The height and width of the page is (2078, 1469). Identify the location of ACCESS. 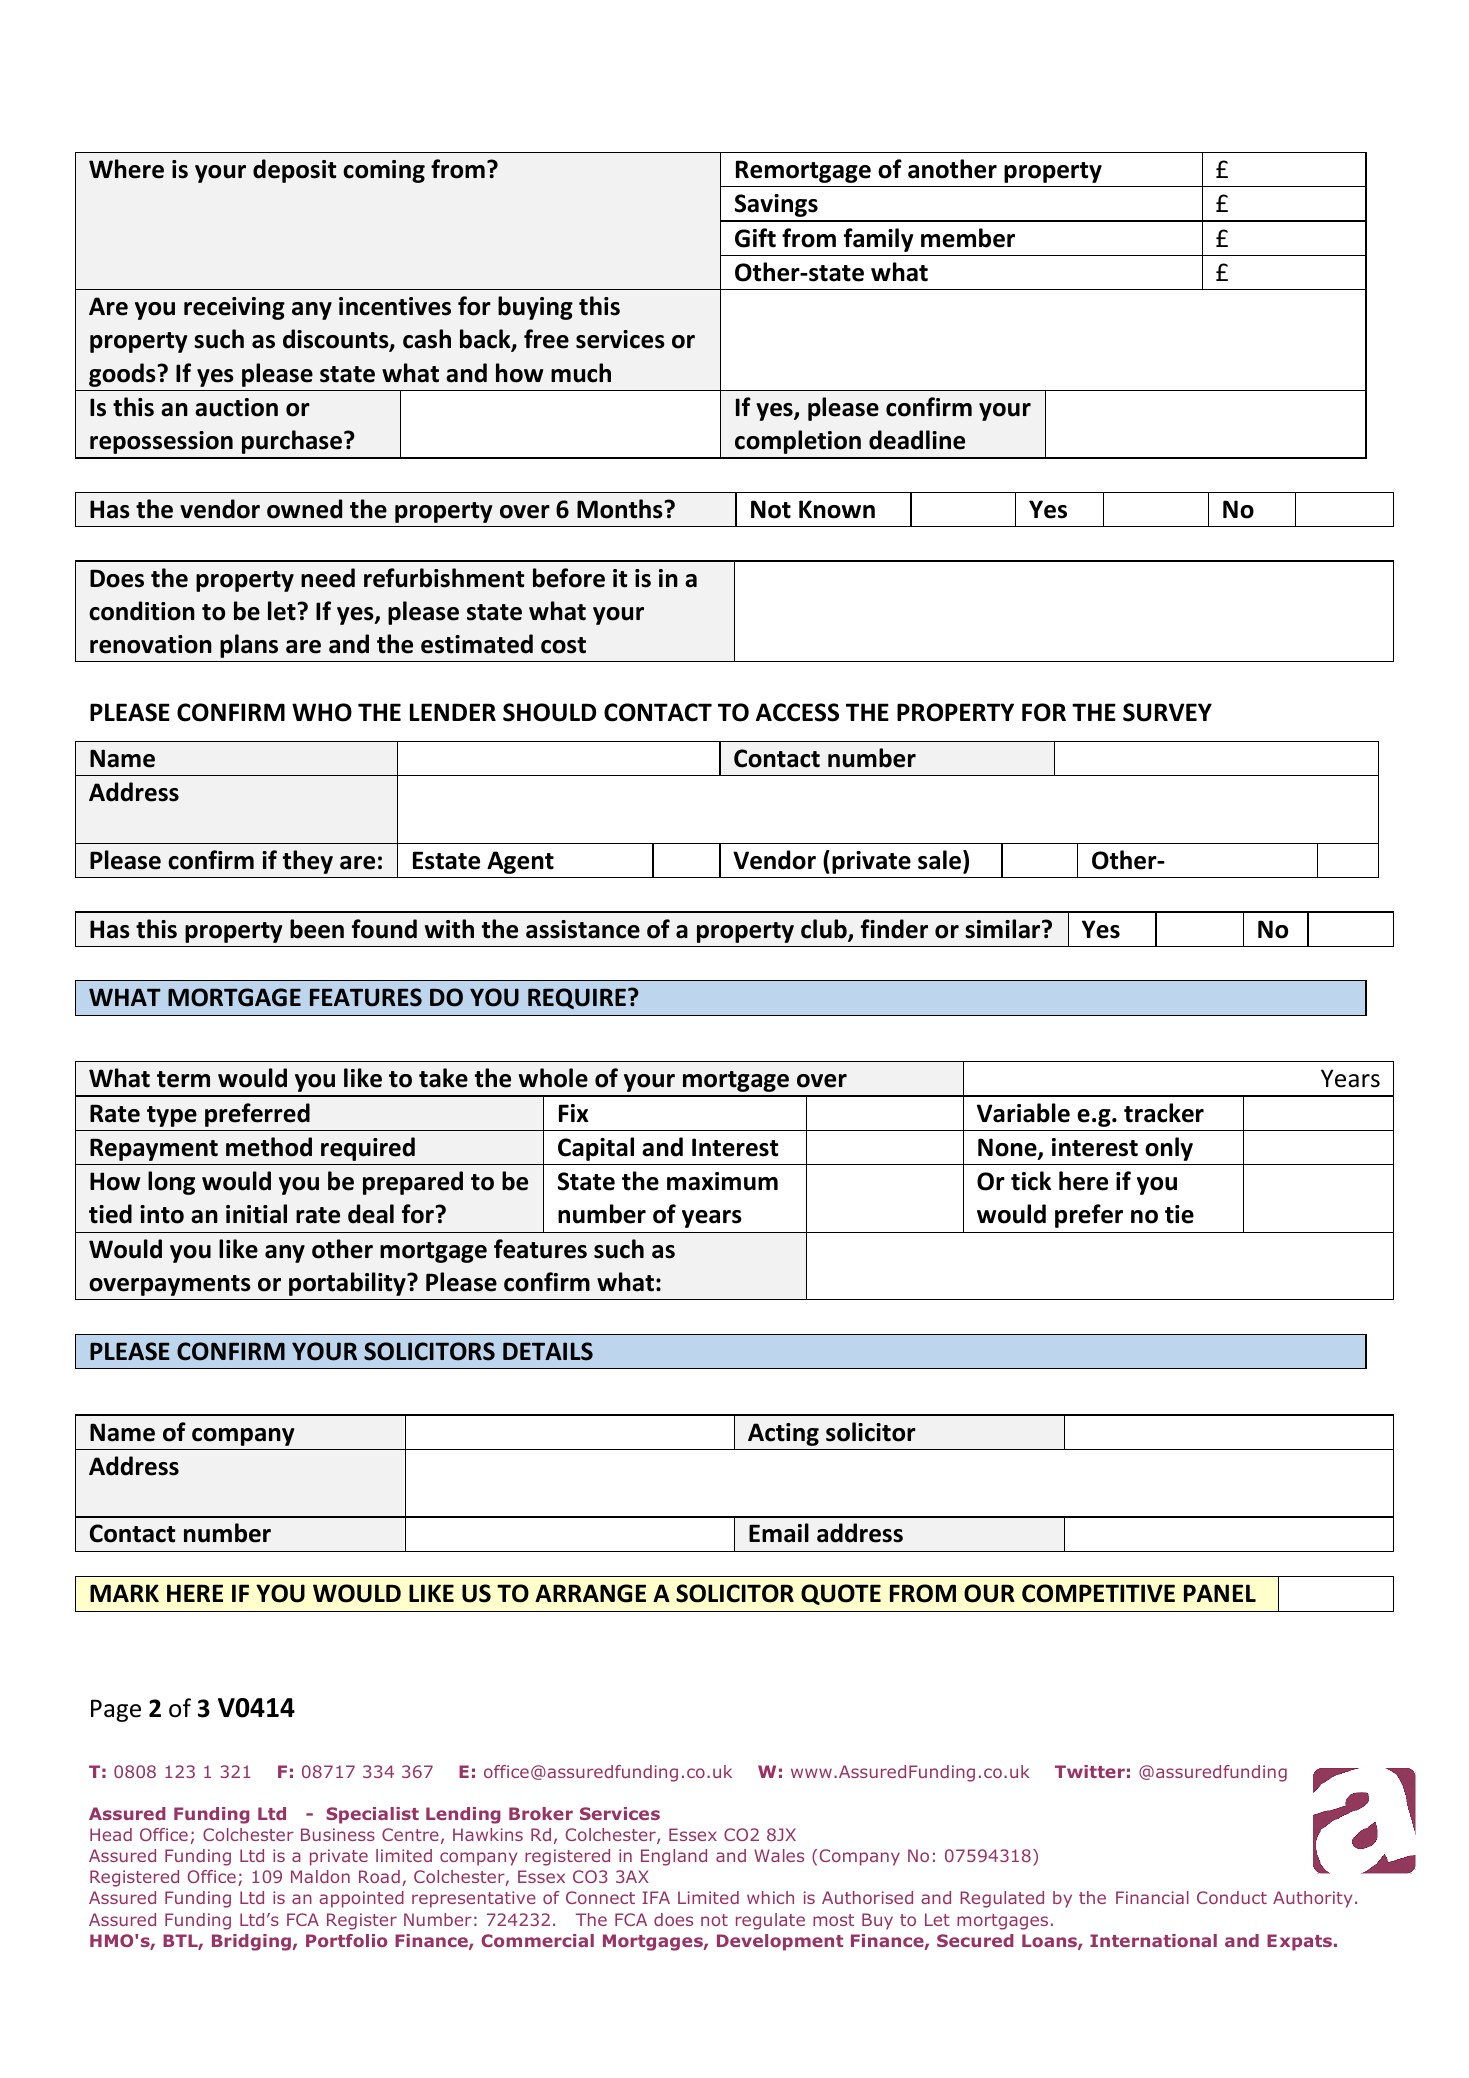
(797, 712).
